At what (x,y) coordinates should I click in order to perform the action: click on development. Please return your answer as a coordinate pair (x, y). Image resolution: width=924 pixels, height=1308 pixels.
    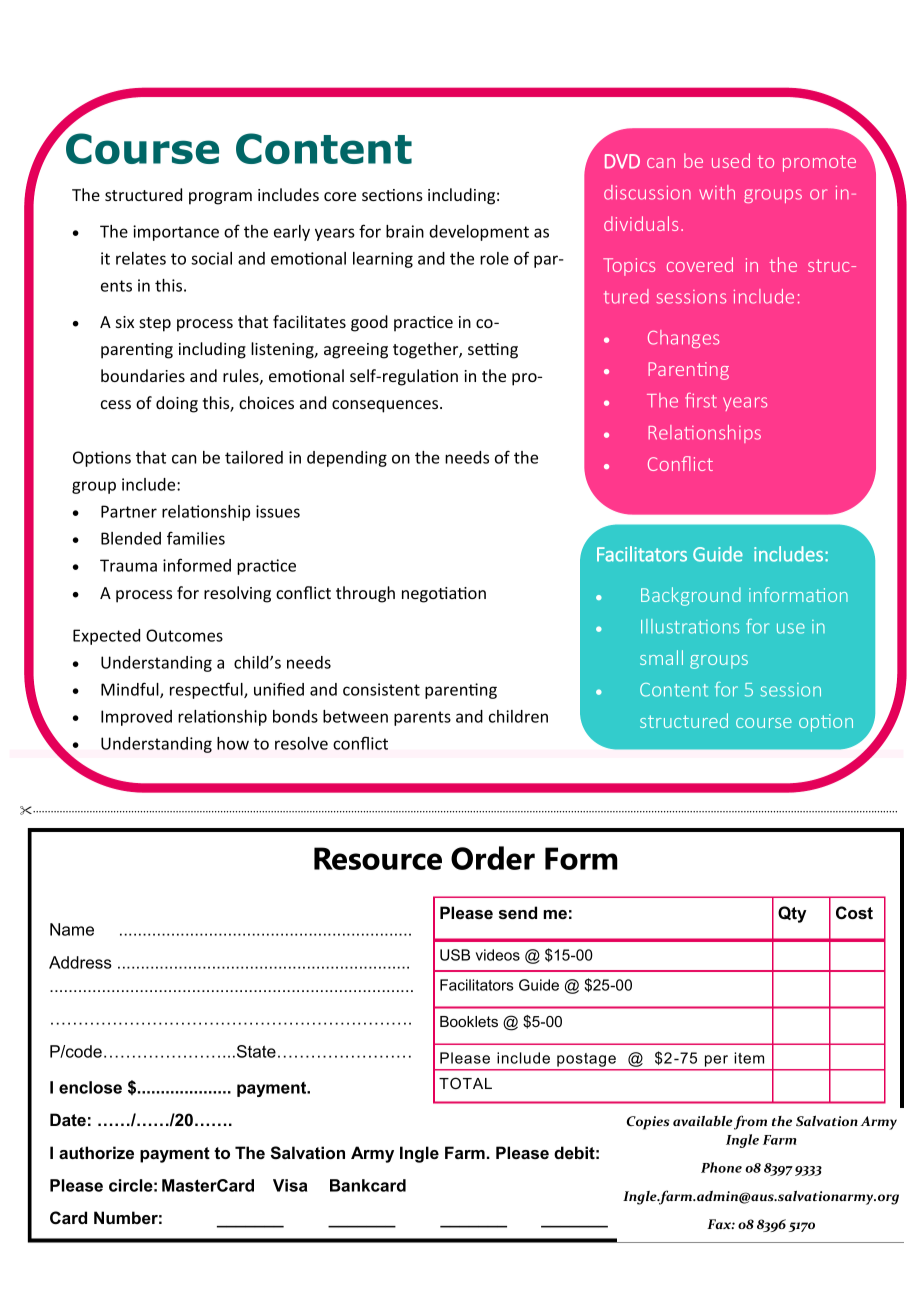
    Looking at the image, I should click on (479, 233).
